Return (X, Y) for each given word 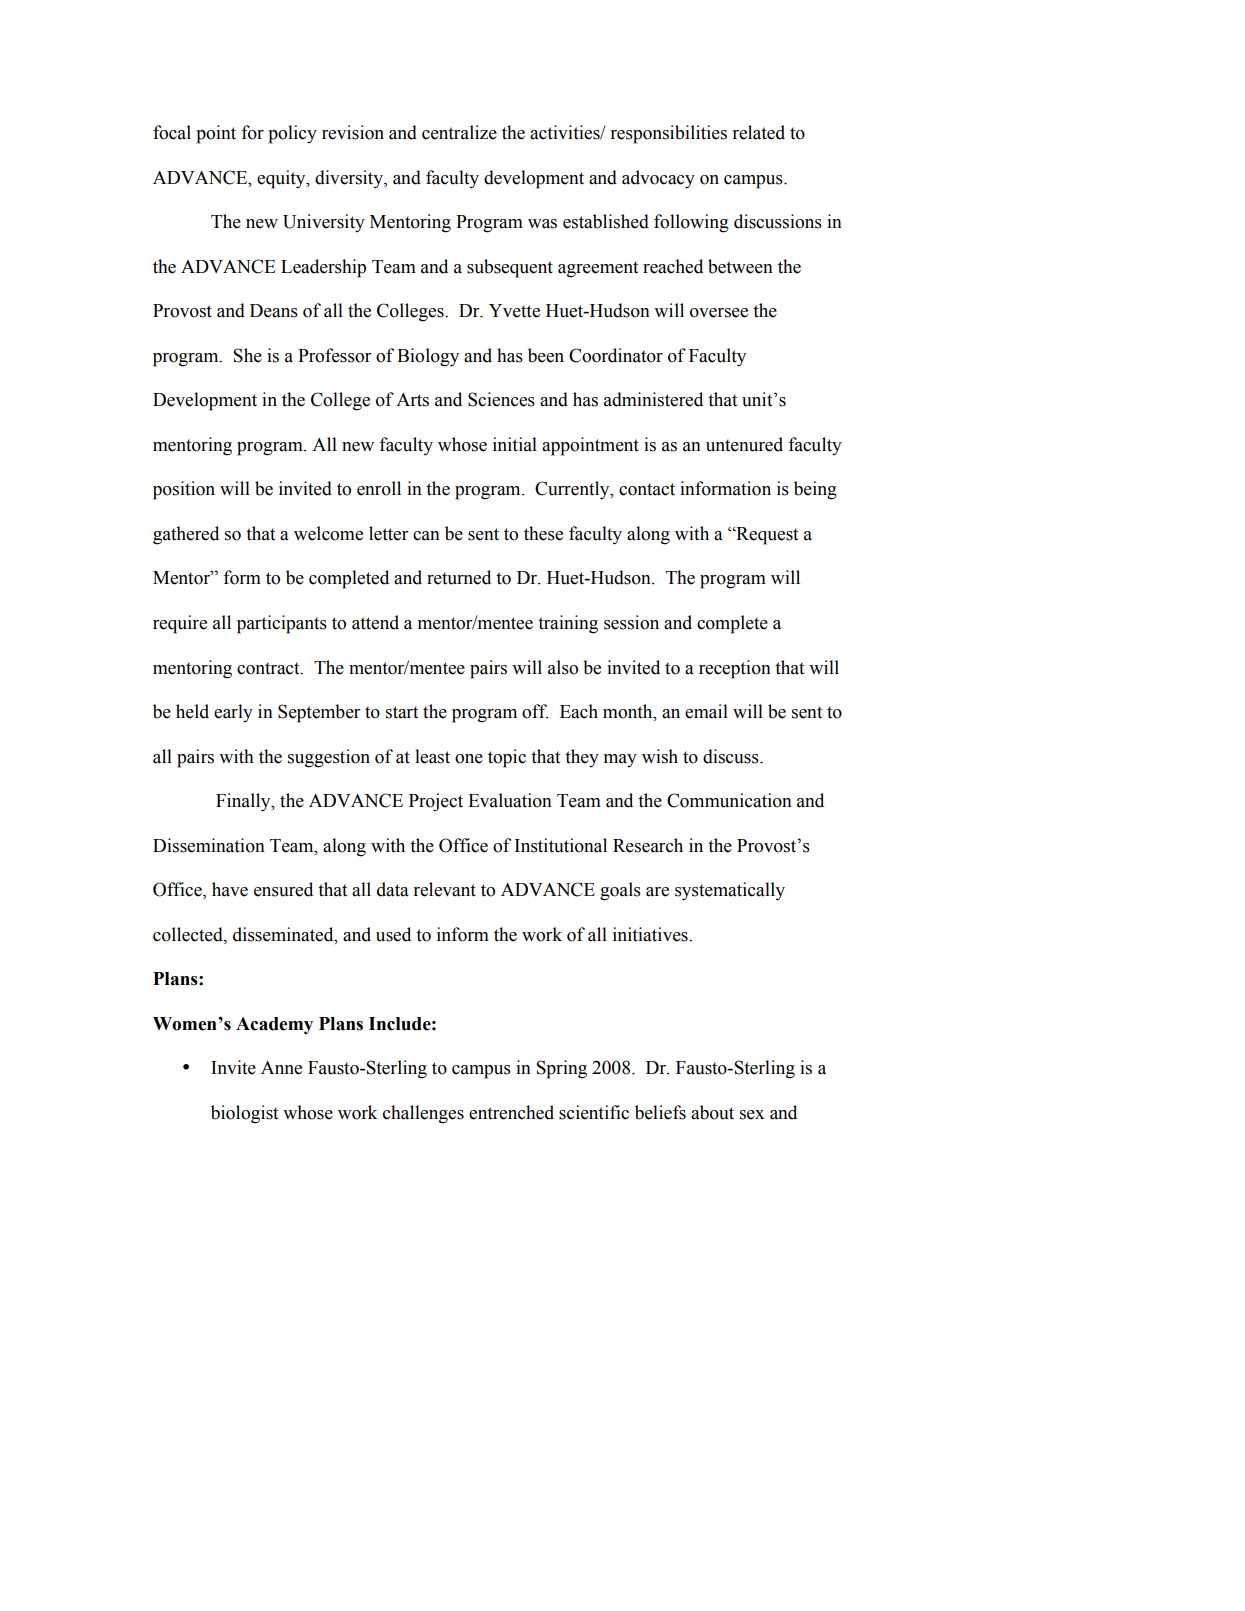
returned (459, 577)
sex (752, 1115)
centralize (459, 132)
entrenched (511, 1112)
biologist (244, 1114)
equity (282, 179)
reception (735, 669)
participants (282, 624)
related (759, 132)
